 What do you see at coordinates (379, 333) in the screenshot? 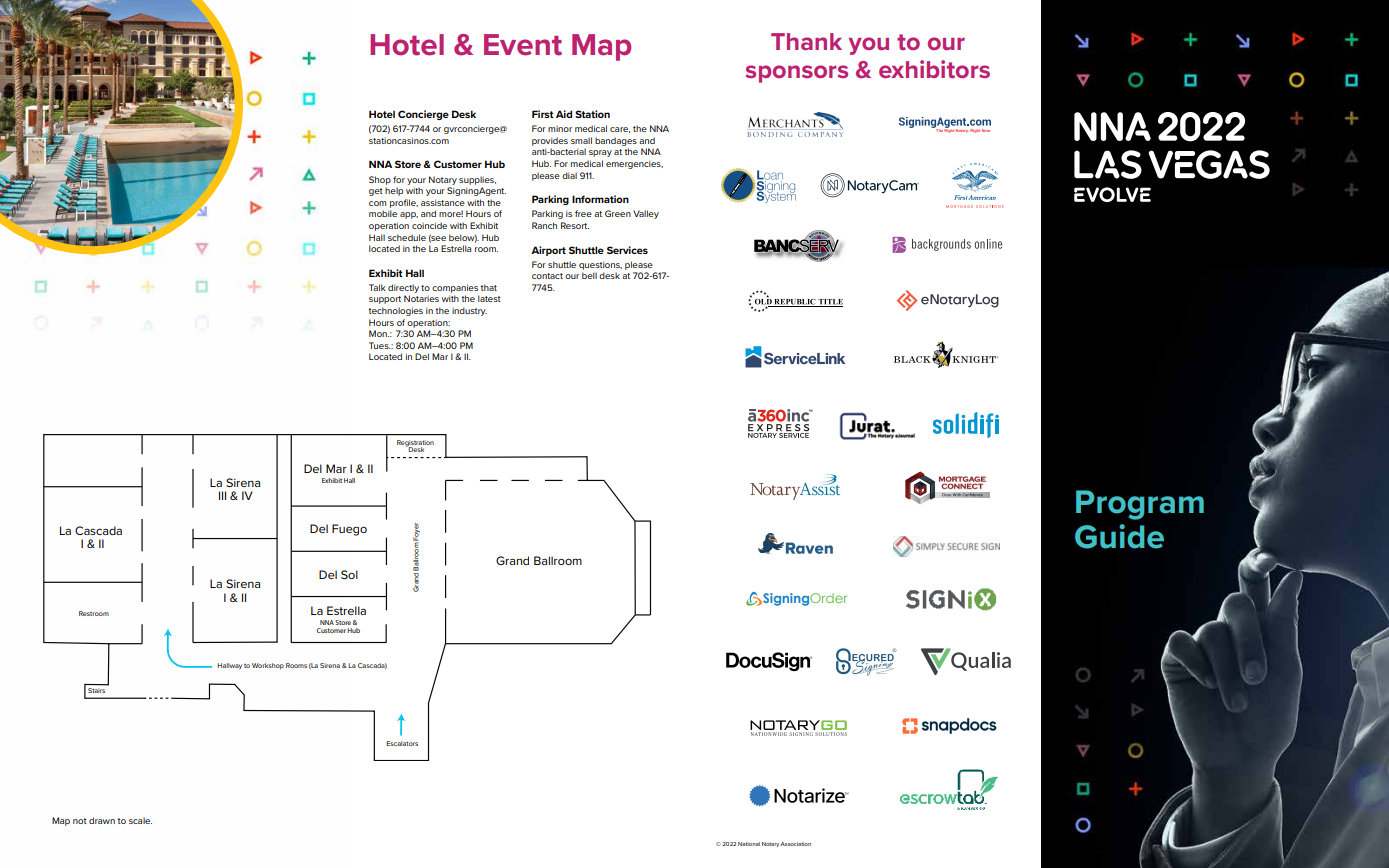
I see `Mon` at bounding box center [379, 333].
